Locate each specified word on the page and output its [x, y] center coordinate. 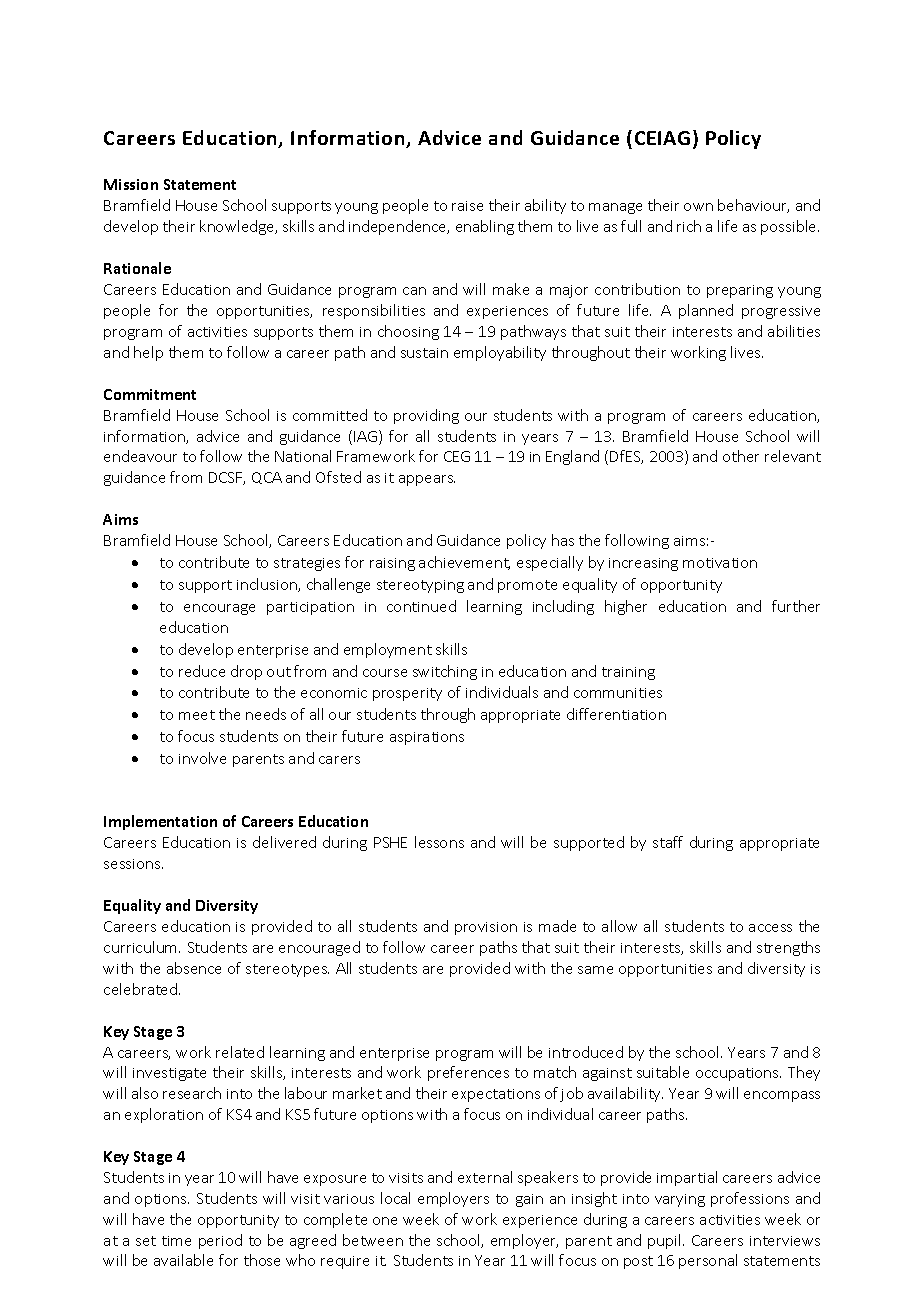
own [698, 207]
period [220, 1241]
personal [708, 1261]
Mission [131, 184]
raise [467, 206]
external [485, 1177]
